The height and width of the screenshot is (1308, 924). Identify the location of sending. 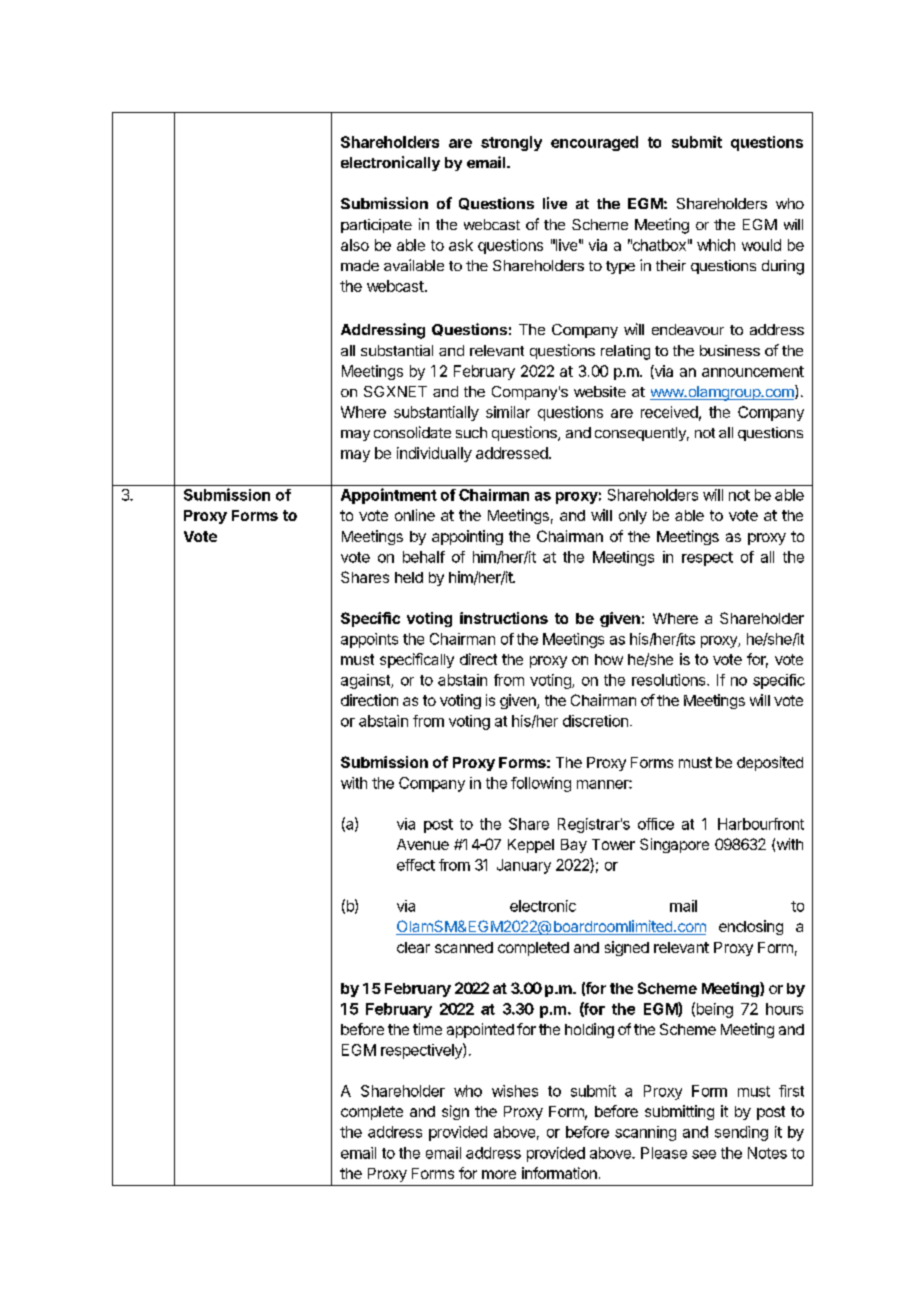
(741, 1133).
